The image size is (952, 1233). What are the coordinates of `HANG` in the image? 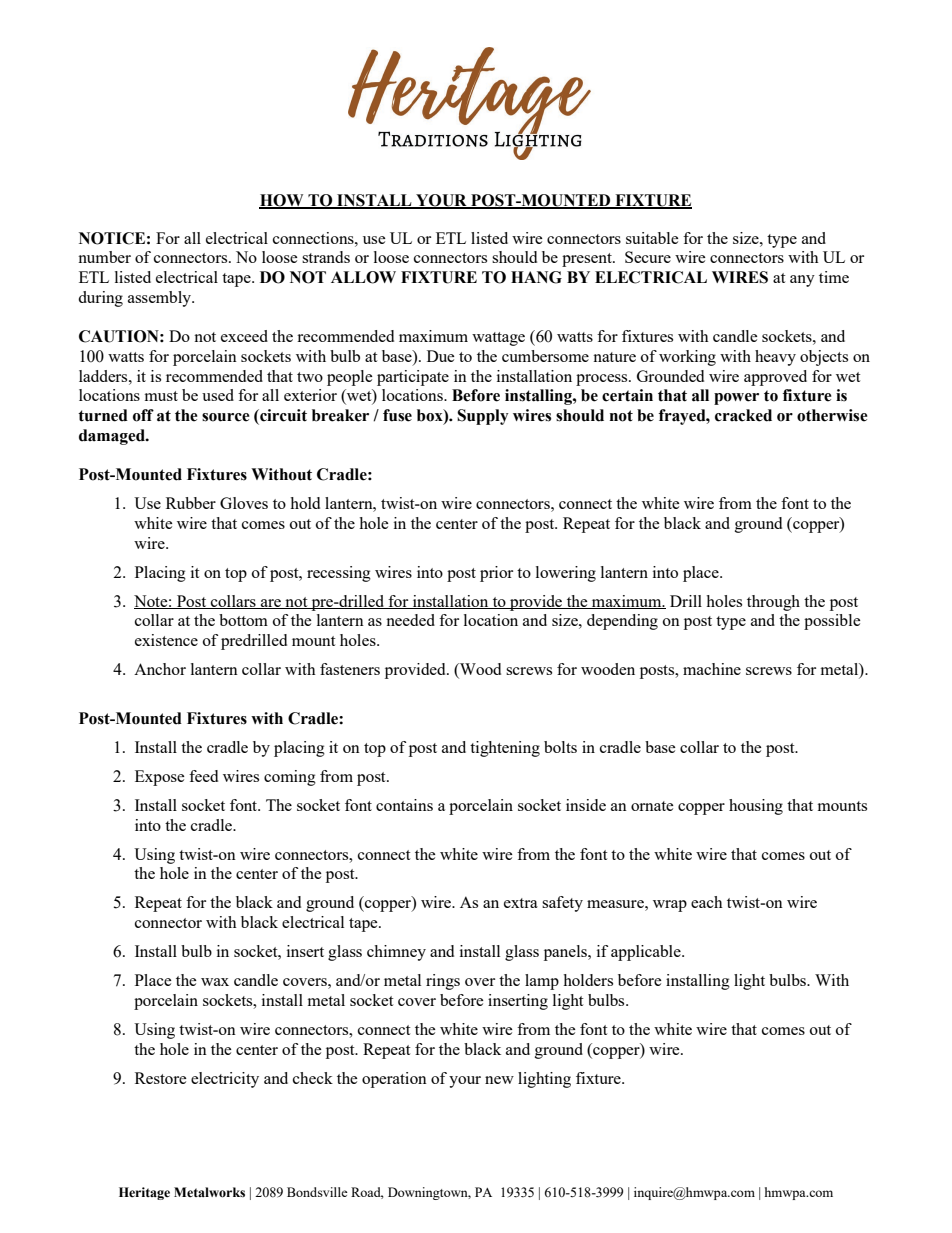 It's located at (536, 277).
